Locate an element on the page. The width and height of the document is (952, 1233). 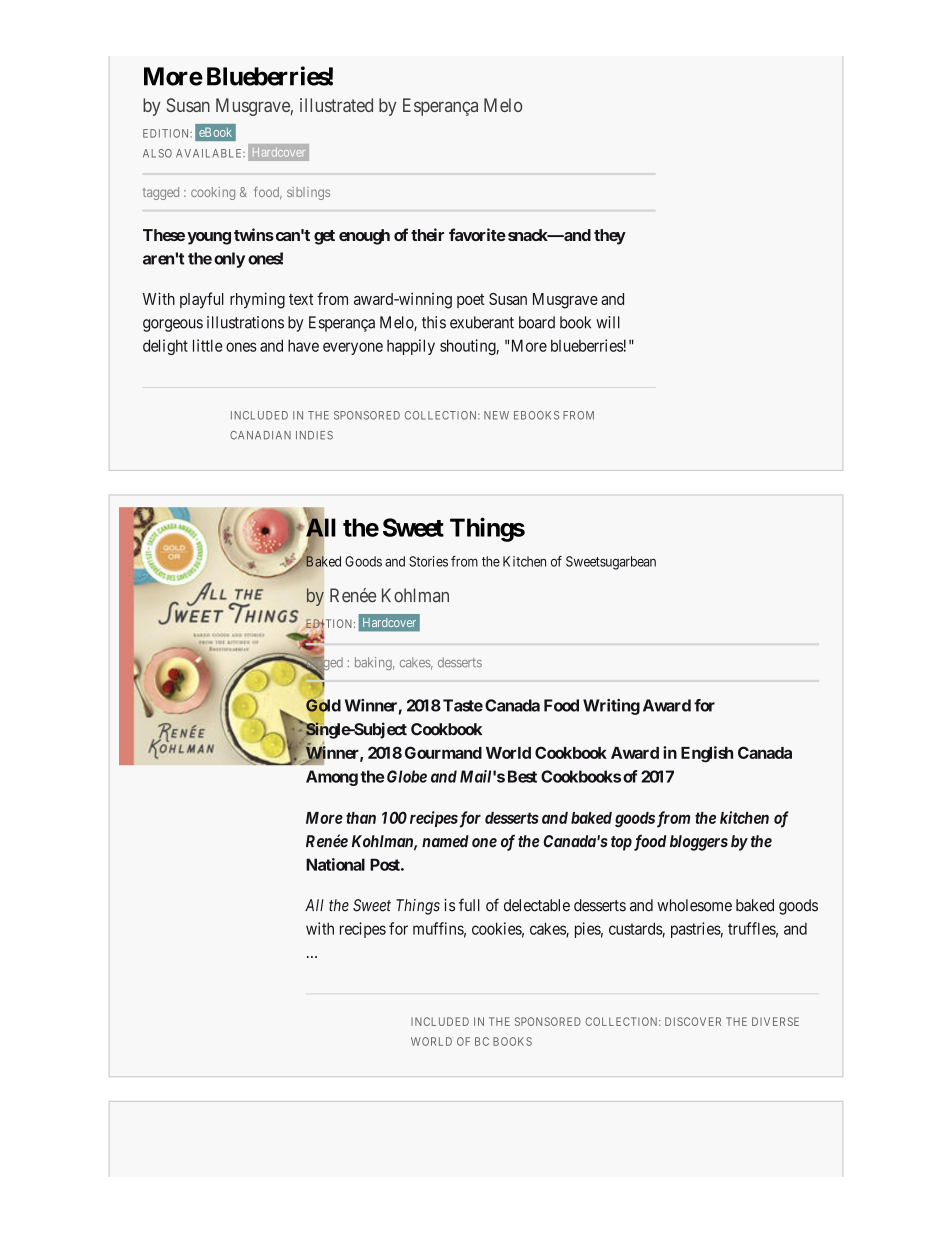
Among is located at coordinates (332, 778).
